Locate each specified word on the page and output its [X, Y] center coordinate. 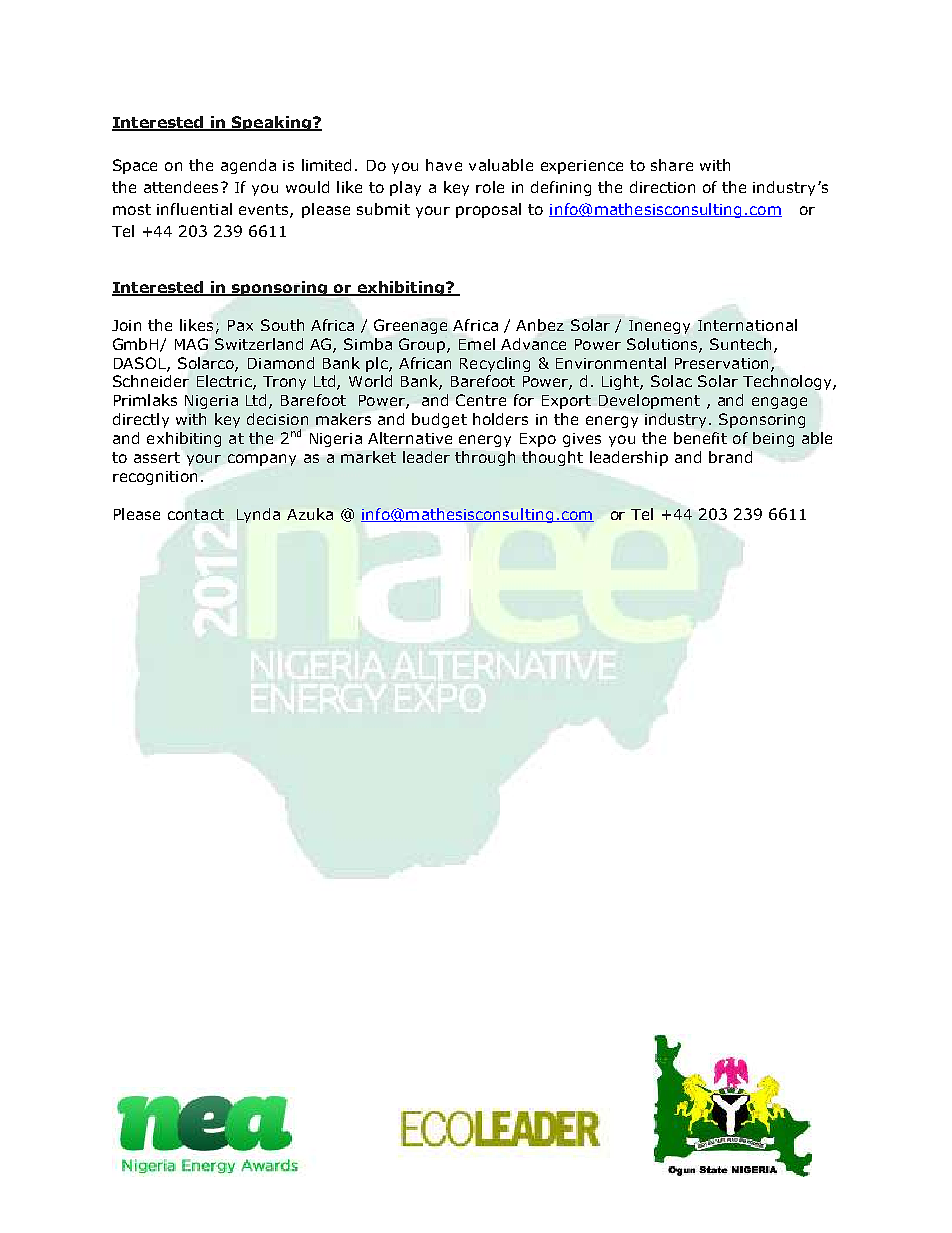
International [747, 325]
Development [649, 401]
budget [439, 420]
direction [662, 187]
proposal [488, 210]
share [672, 165]
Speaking [271, 123]
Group [423, 345]
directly [141, 420]
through [485, 458]
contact [196, 514]
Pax [240, 325]
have [444, 165]
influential [194, 209]
